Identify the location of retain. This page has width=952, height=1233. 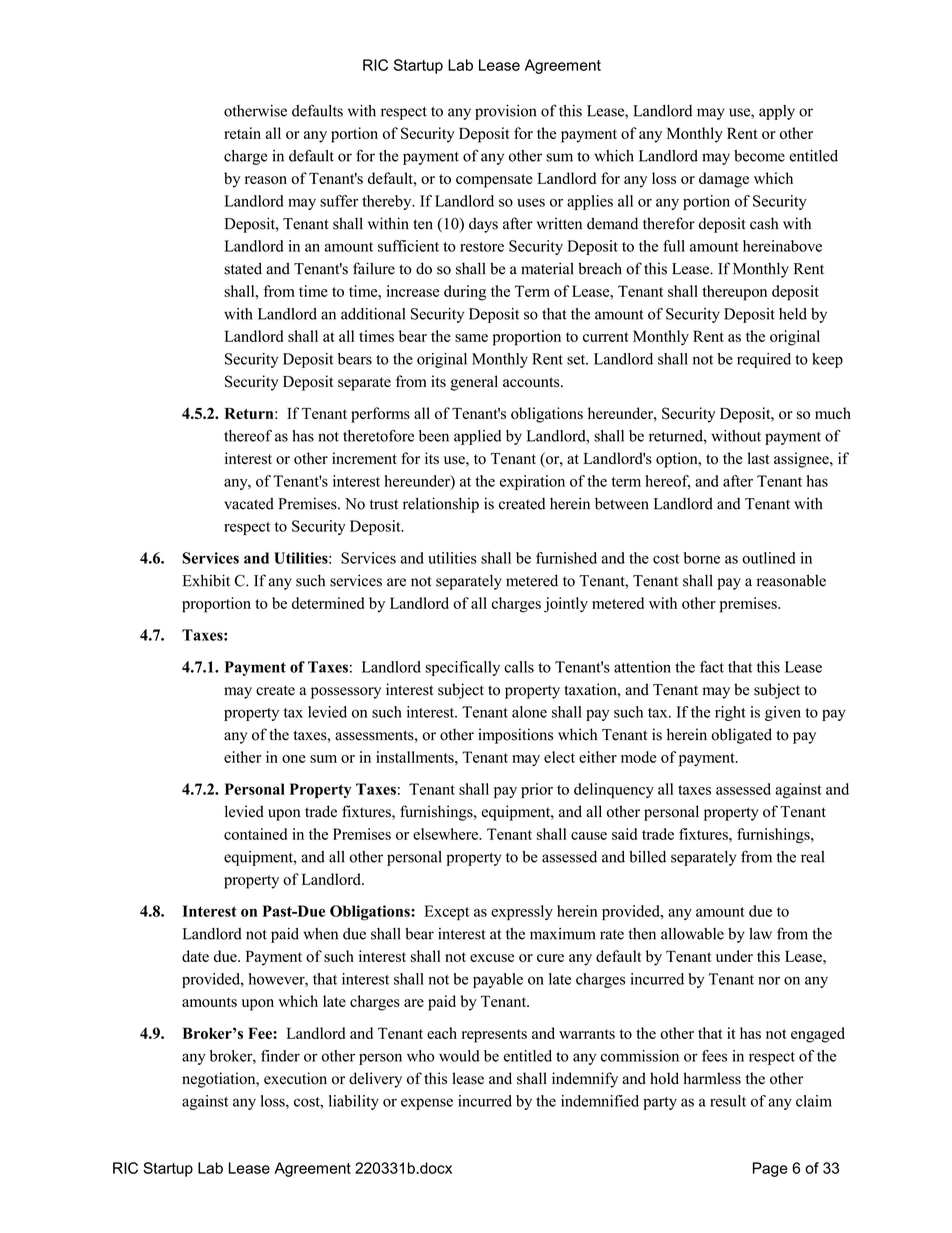
(242, 133).
